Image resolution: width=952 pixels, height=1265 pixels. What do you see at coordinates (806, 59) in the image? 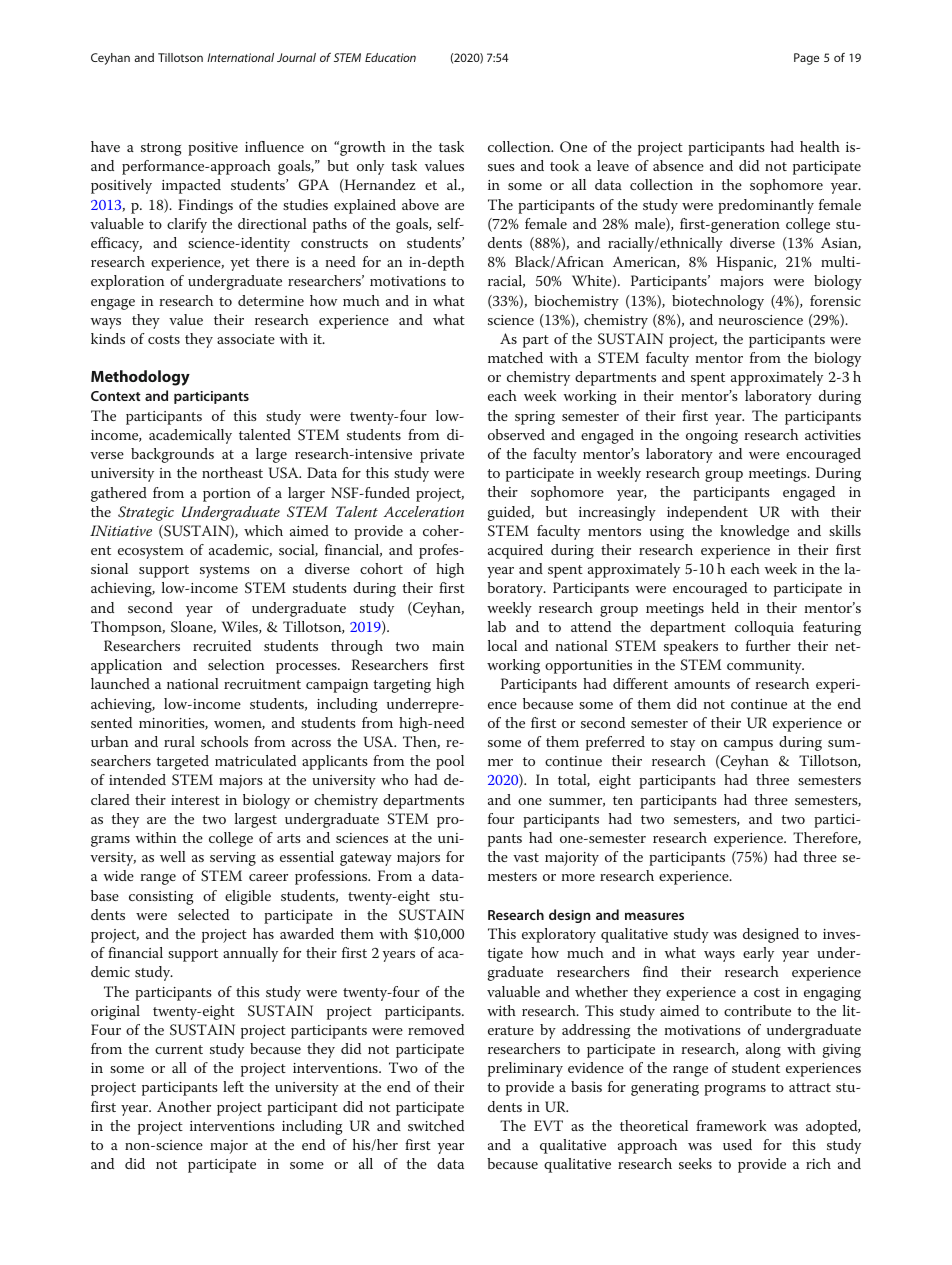
I see `Page` at bounding box center [806, 59].
